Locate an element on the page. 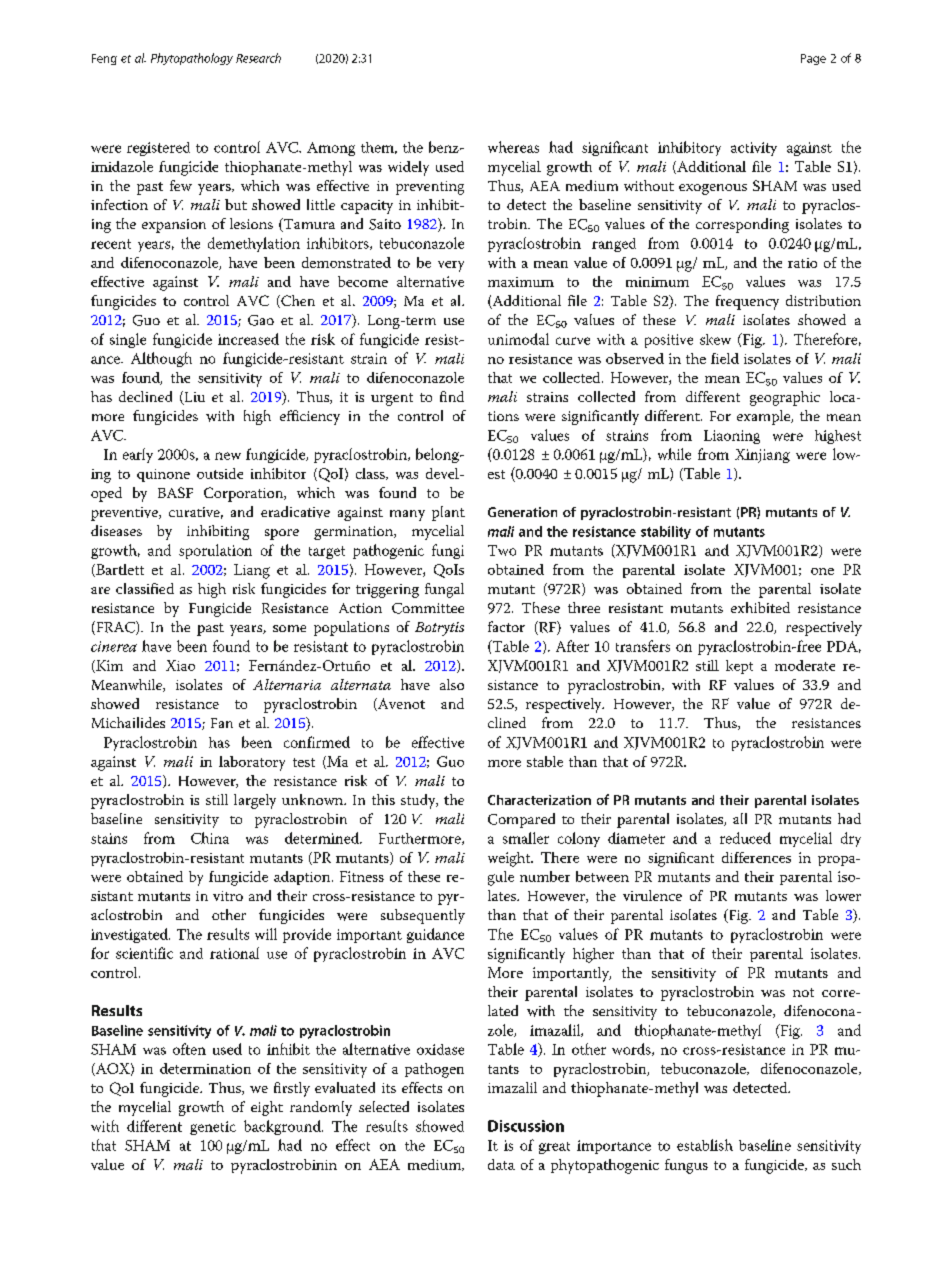 Image resolution: width=952 pixels, height=1265 pixels. exhibited is located at coordinates (760, 607).
